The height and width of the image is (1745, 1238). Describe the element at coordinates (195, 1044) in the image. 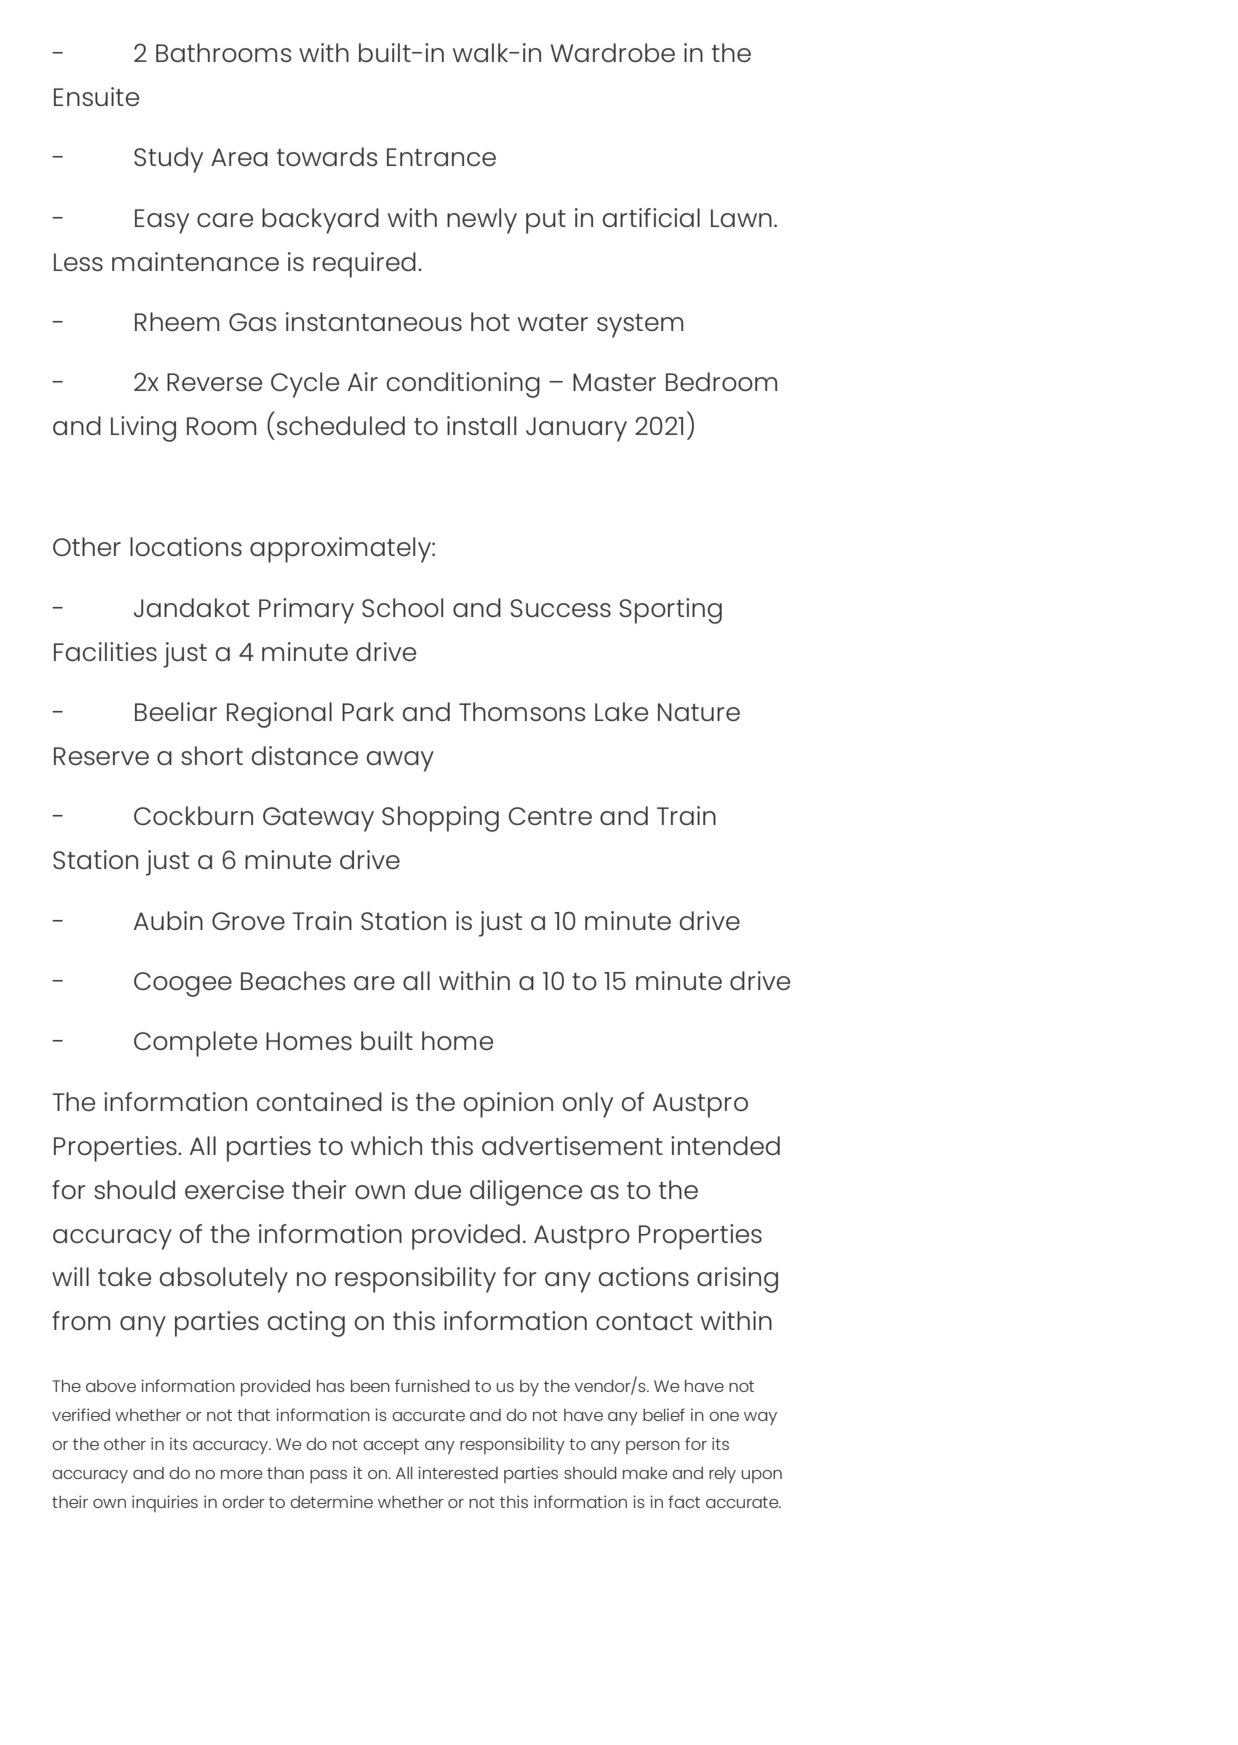

I see `Complete` at that location.
